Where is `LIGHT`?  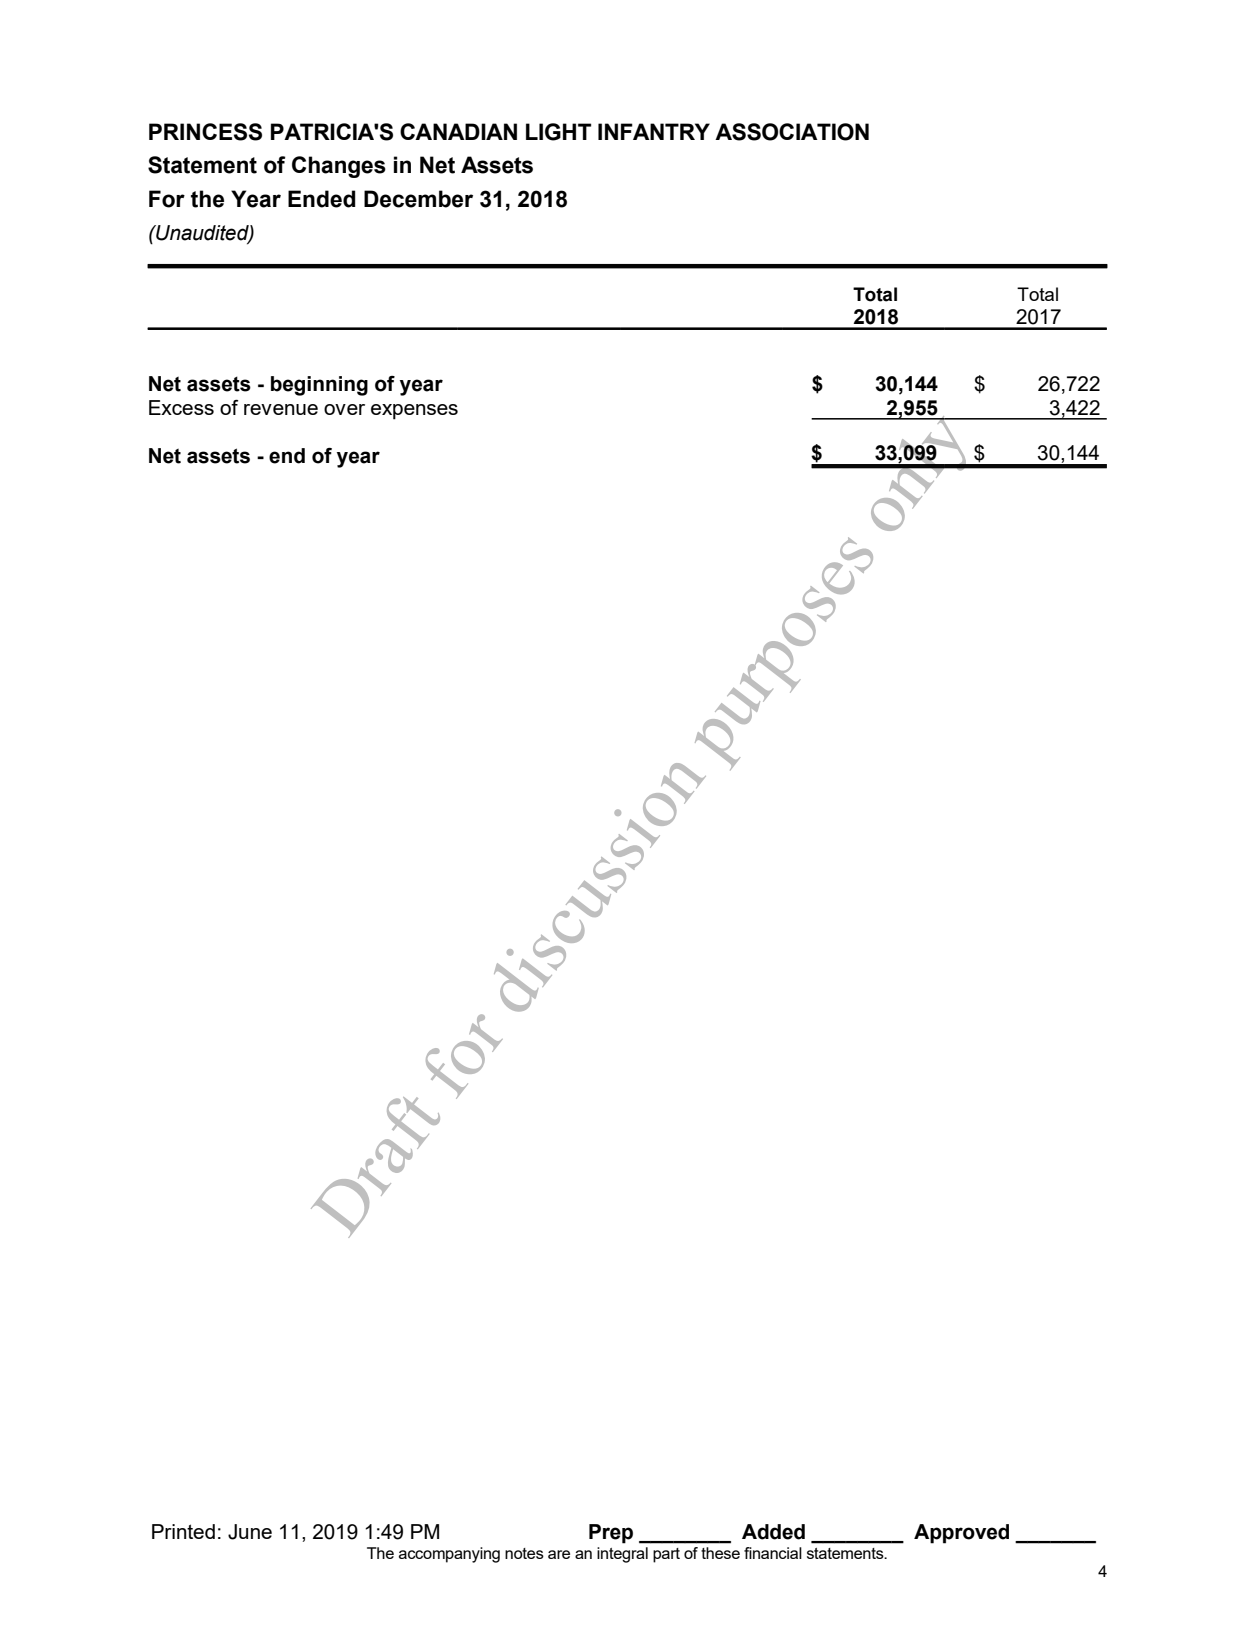
LIGHT is located at coordinates (558, 132).
